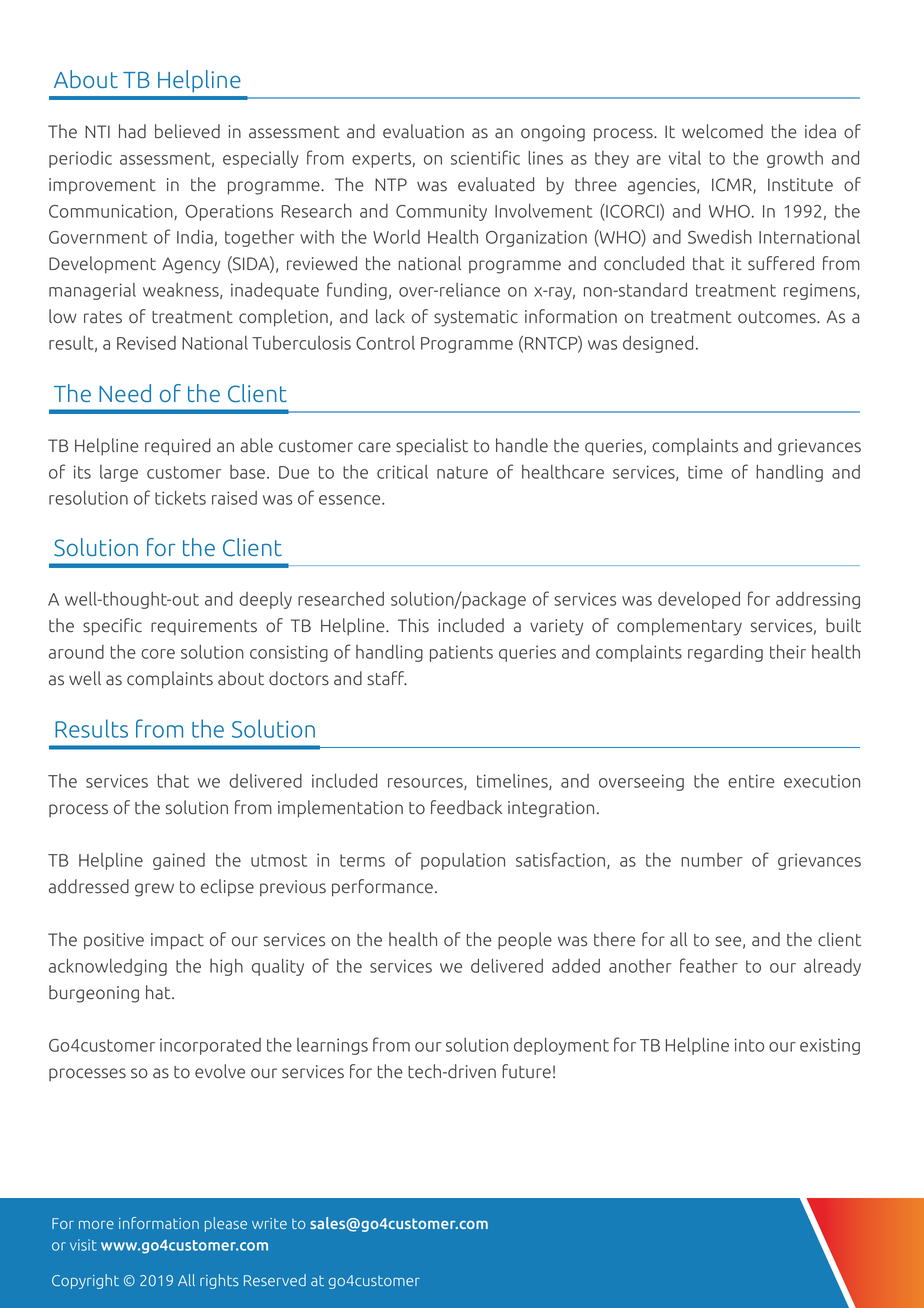  What do you see at coordinates (699, 600) in the document?
I see `developed` at bounding box center [699, 600].
